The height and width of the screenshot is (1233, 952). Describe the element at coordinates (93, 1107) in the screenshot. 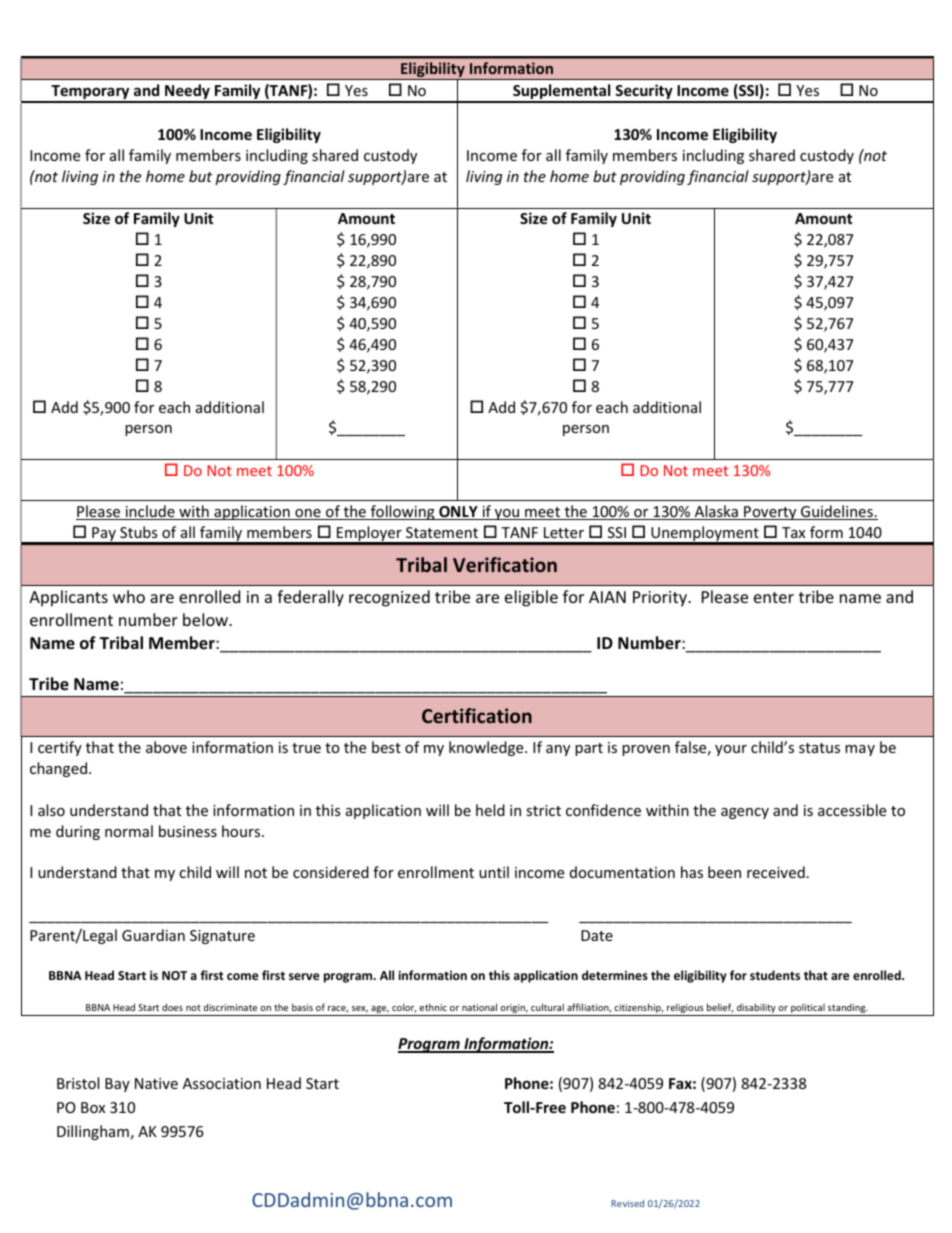

I see `Box` at that location.
